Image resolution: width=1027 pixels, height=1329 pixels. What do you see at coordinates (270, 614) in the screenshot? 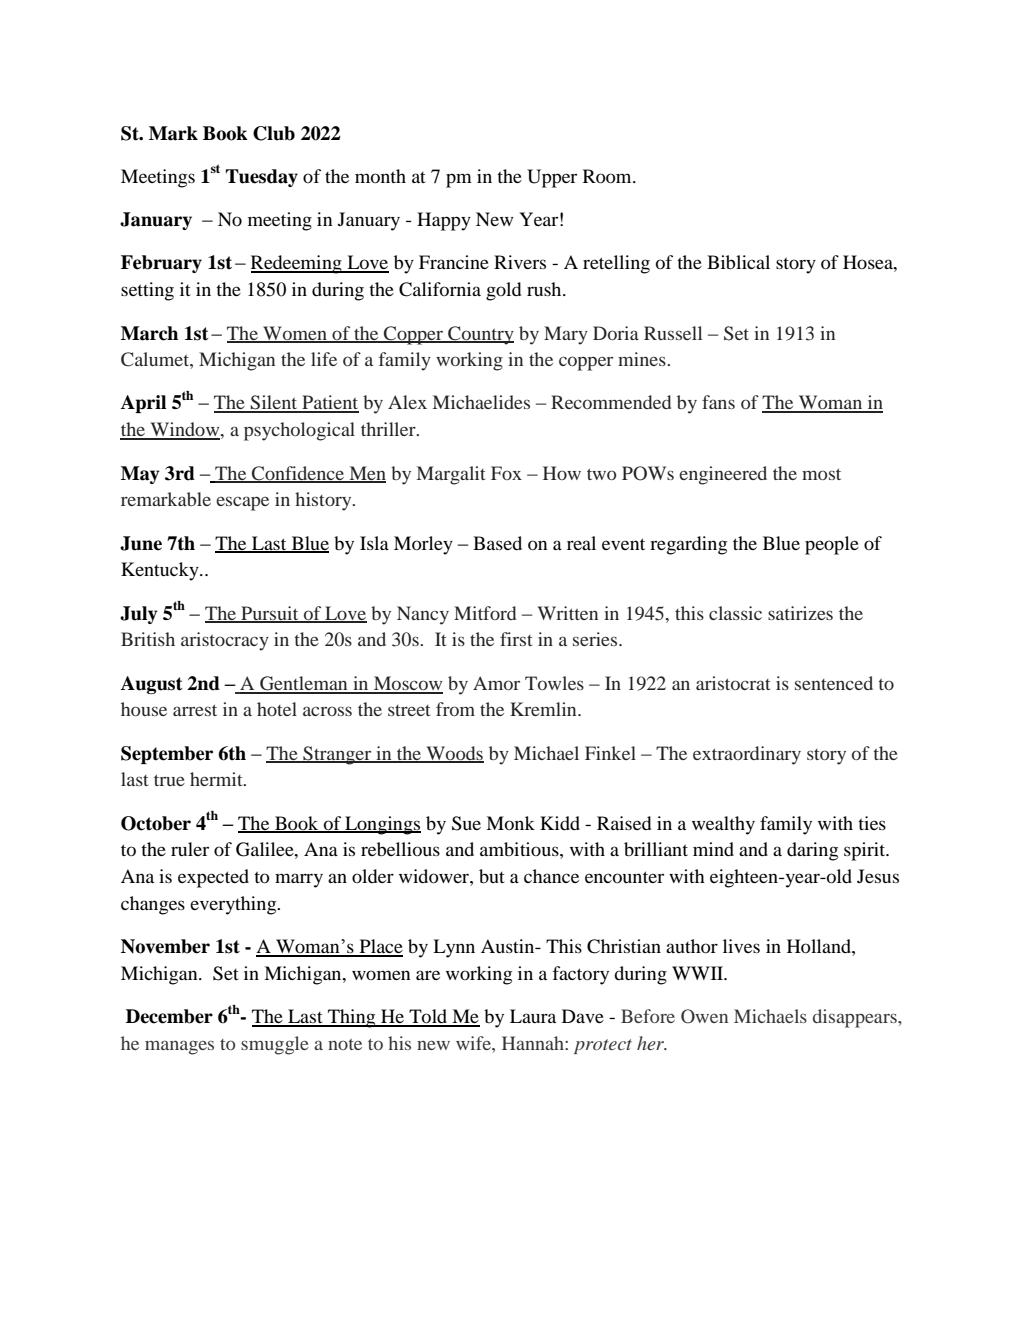
I see `Pursuit` at bounding box center [270, 614].
